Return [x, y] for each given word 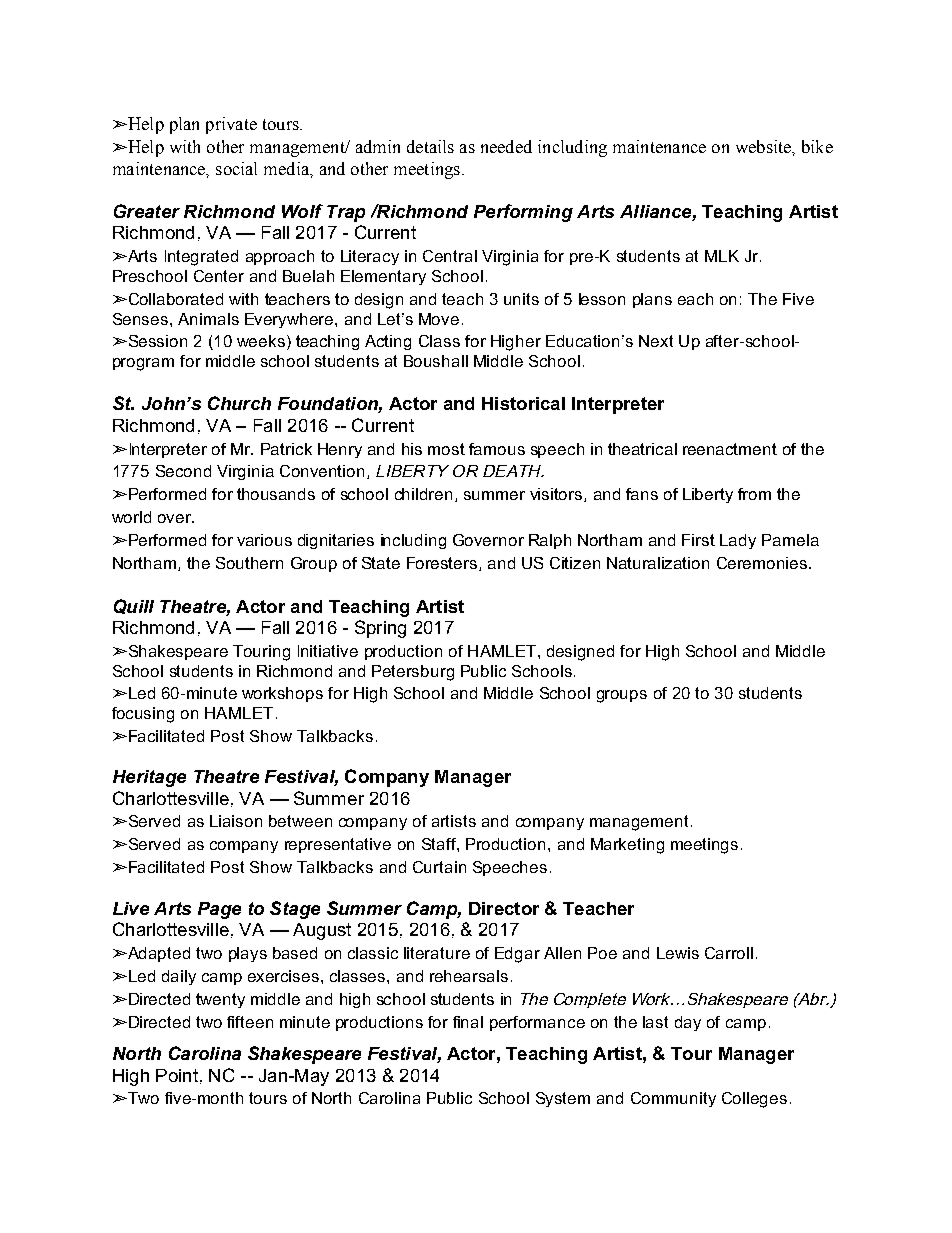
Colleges [754, 1100]
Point [177, 1075]
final [468, 1022]
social [236, 168]
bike [817, 146]
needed [506, 146]
